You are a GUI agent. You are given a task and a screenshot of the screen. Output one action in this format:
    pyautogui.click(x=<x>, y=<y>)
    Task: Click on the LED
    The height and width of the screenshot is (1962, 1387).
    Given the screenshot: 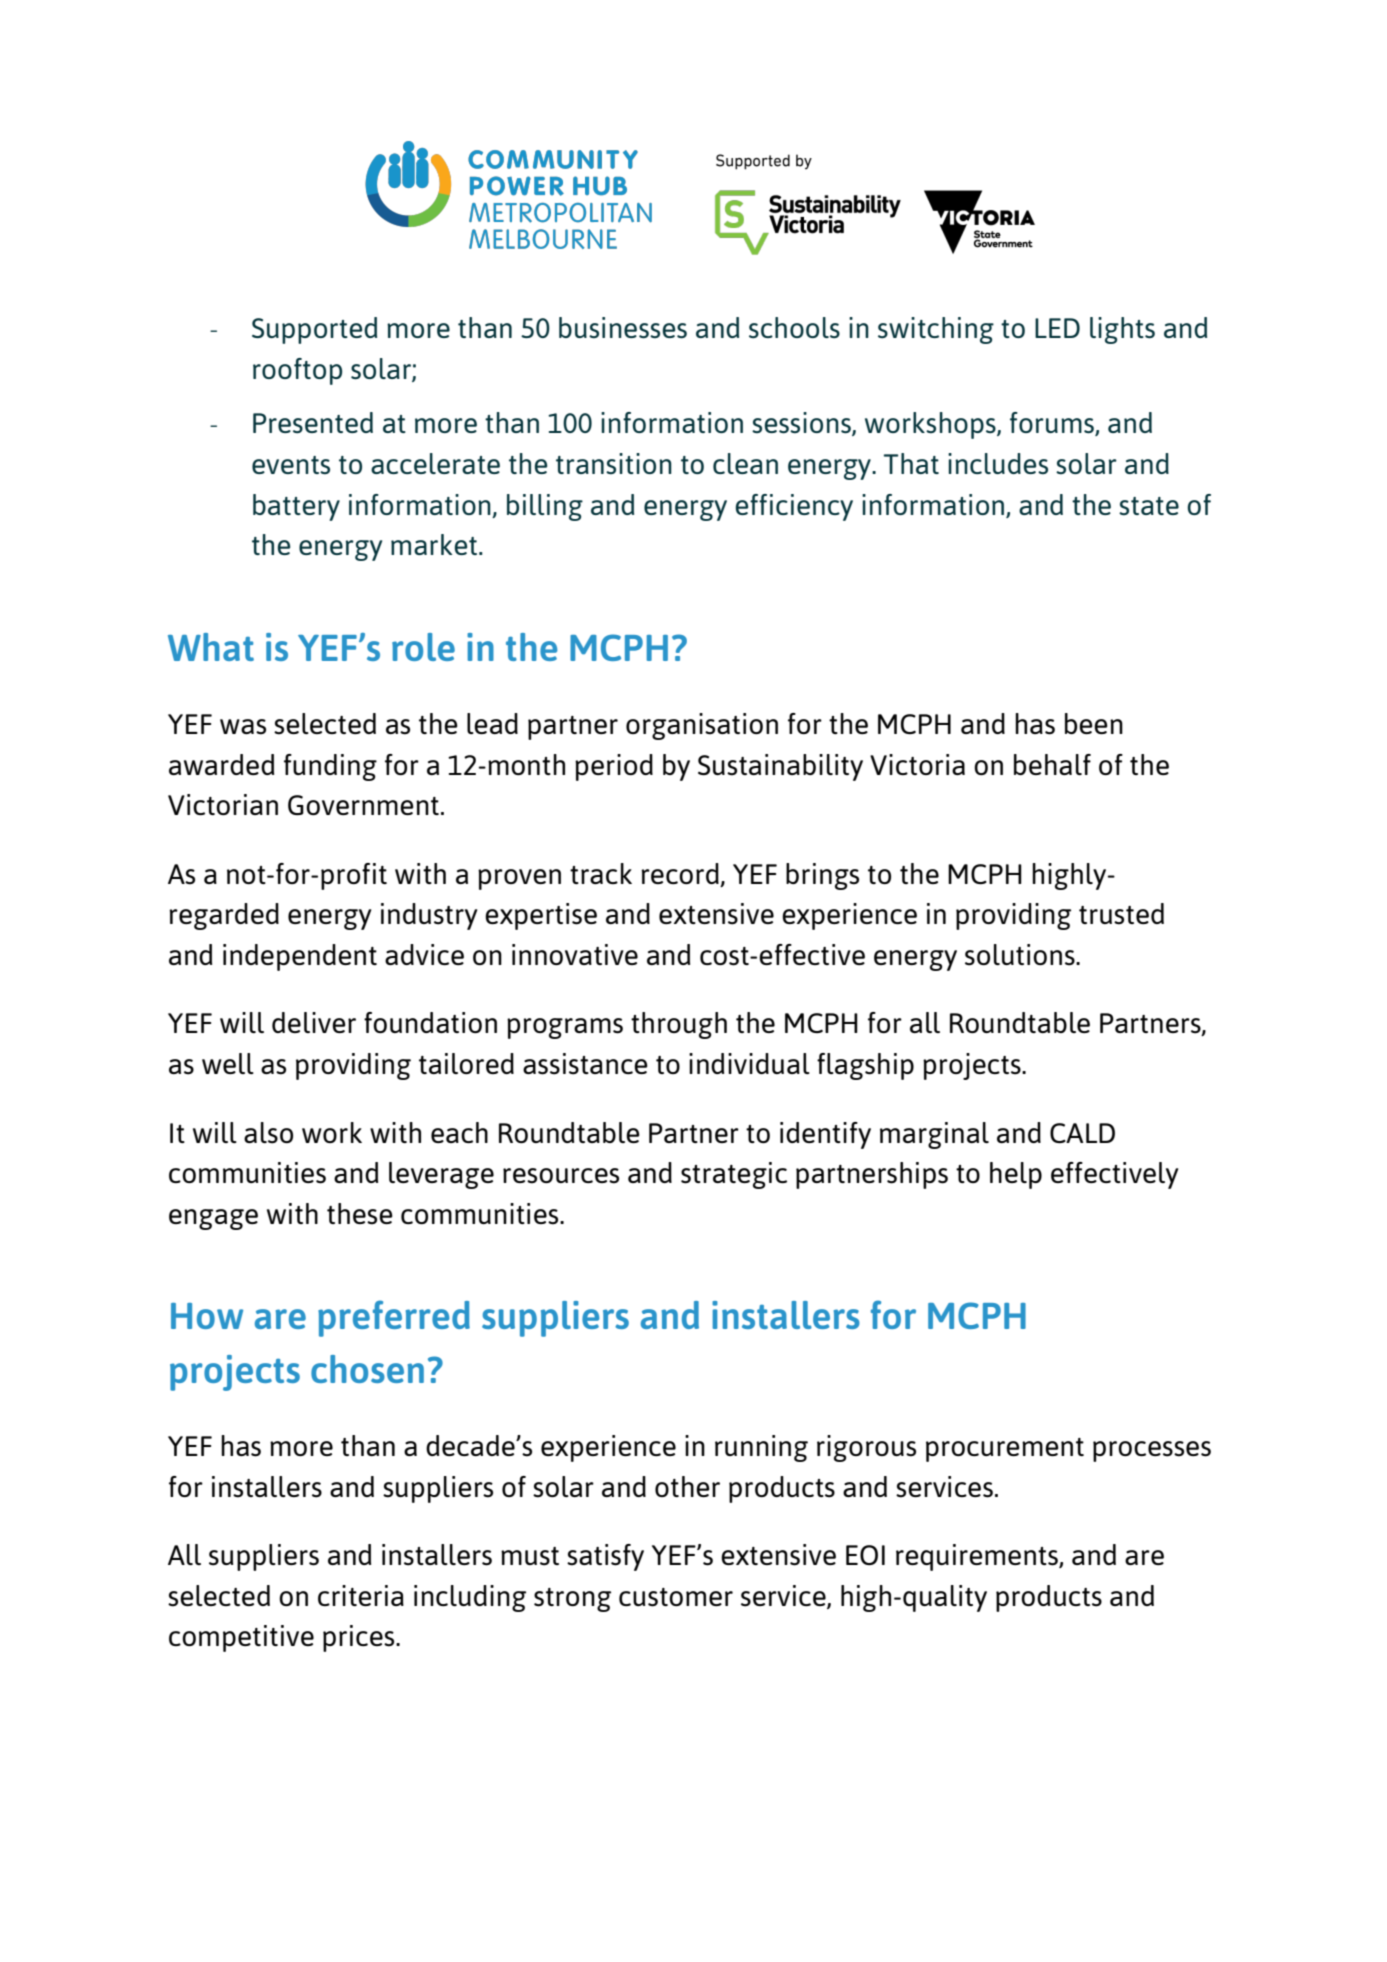 What is the action you would take?
    pyautogui.click(x=1057, y=328)
